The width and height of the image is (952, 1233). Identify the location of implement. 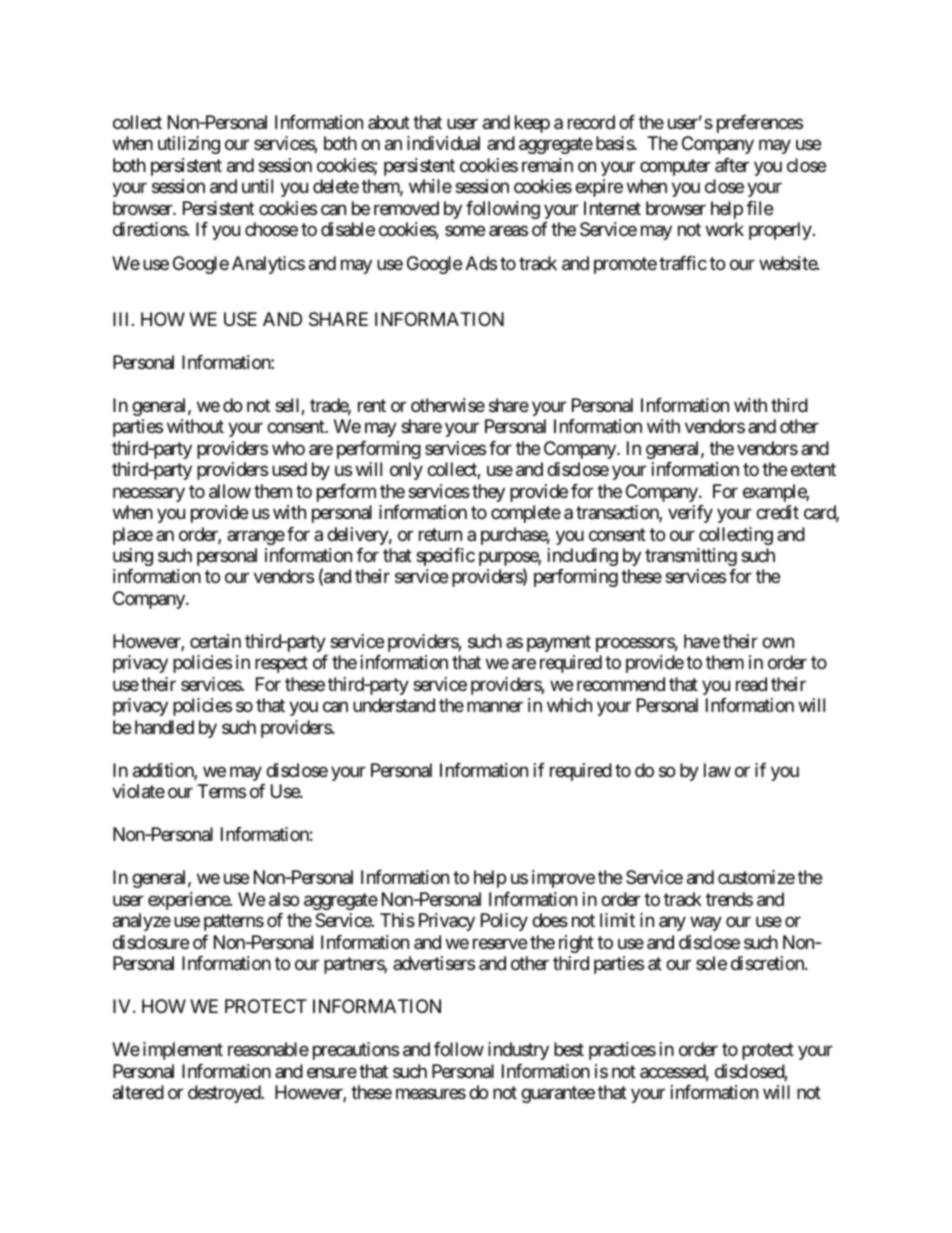
(183, 1051).
